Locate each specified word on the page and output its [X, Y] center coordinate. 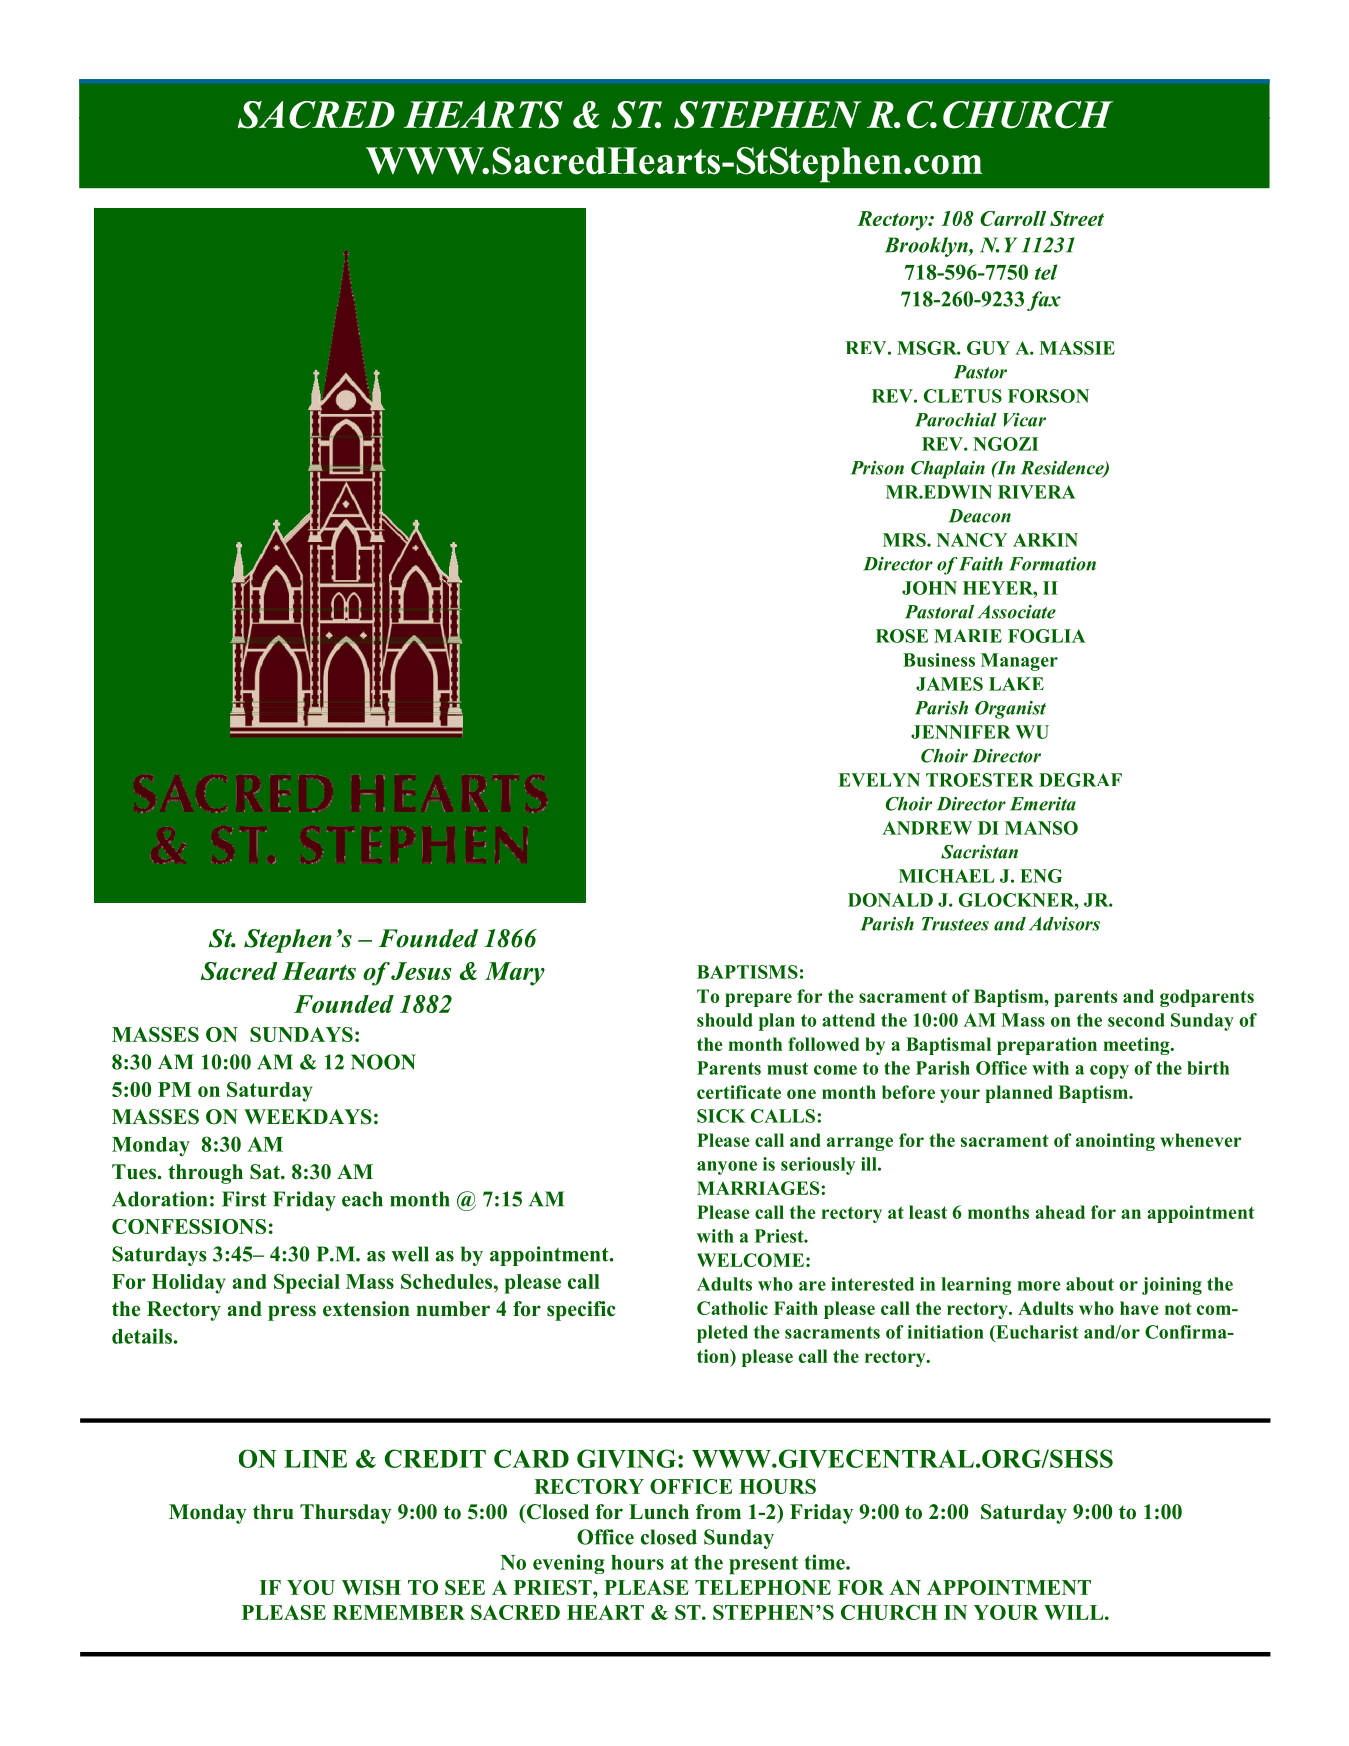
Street [1077, 218]
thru [273, 1512]
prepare [758, 1000]
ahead [1060, 1212]
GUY [988, 348]
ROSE [902, 636]
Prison [877, 468]
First [244, 1199]
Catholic [732, 1308]
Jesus [421, 971]
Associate [1017, 612]
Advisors [1064, 924]
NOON [383, 1062]
